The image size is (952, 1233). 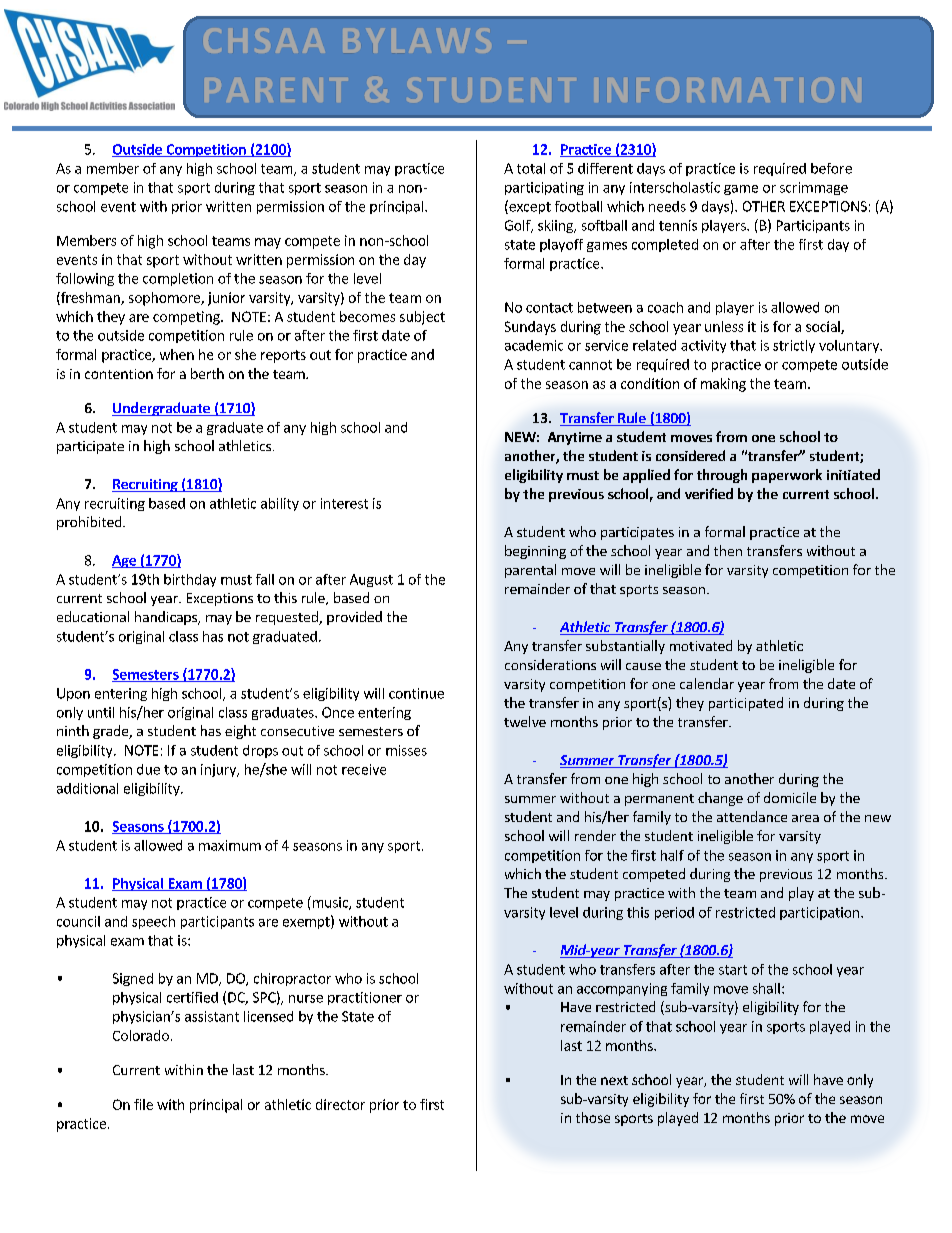 I want to click on Golf, so click(x=519, y=226).
